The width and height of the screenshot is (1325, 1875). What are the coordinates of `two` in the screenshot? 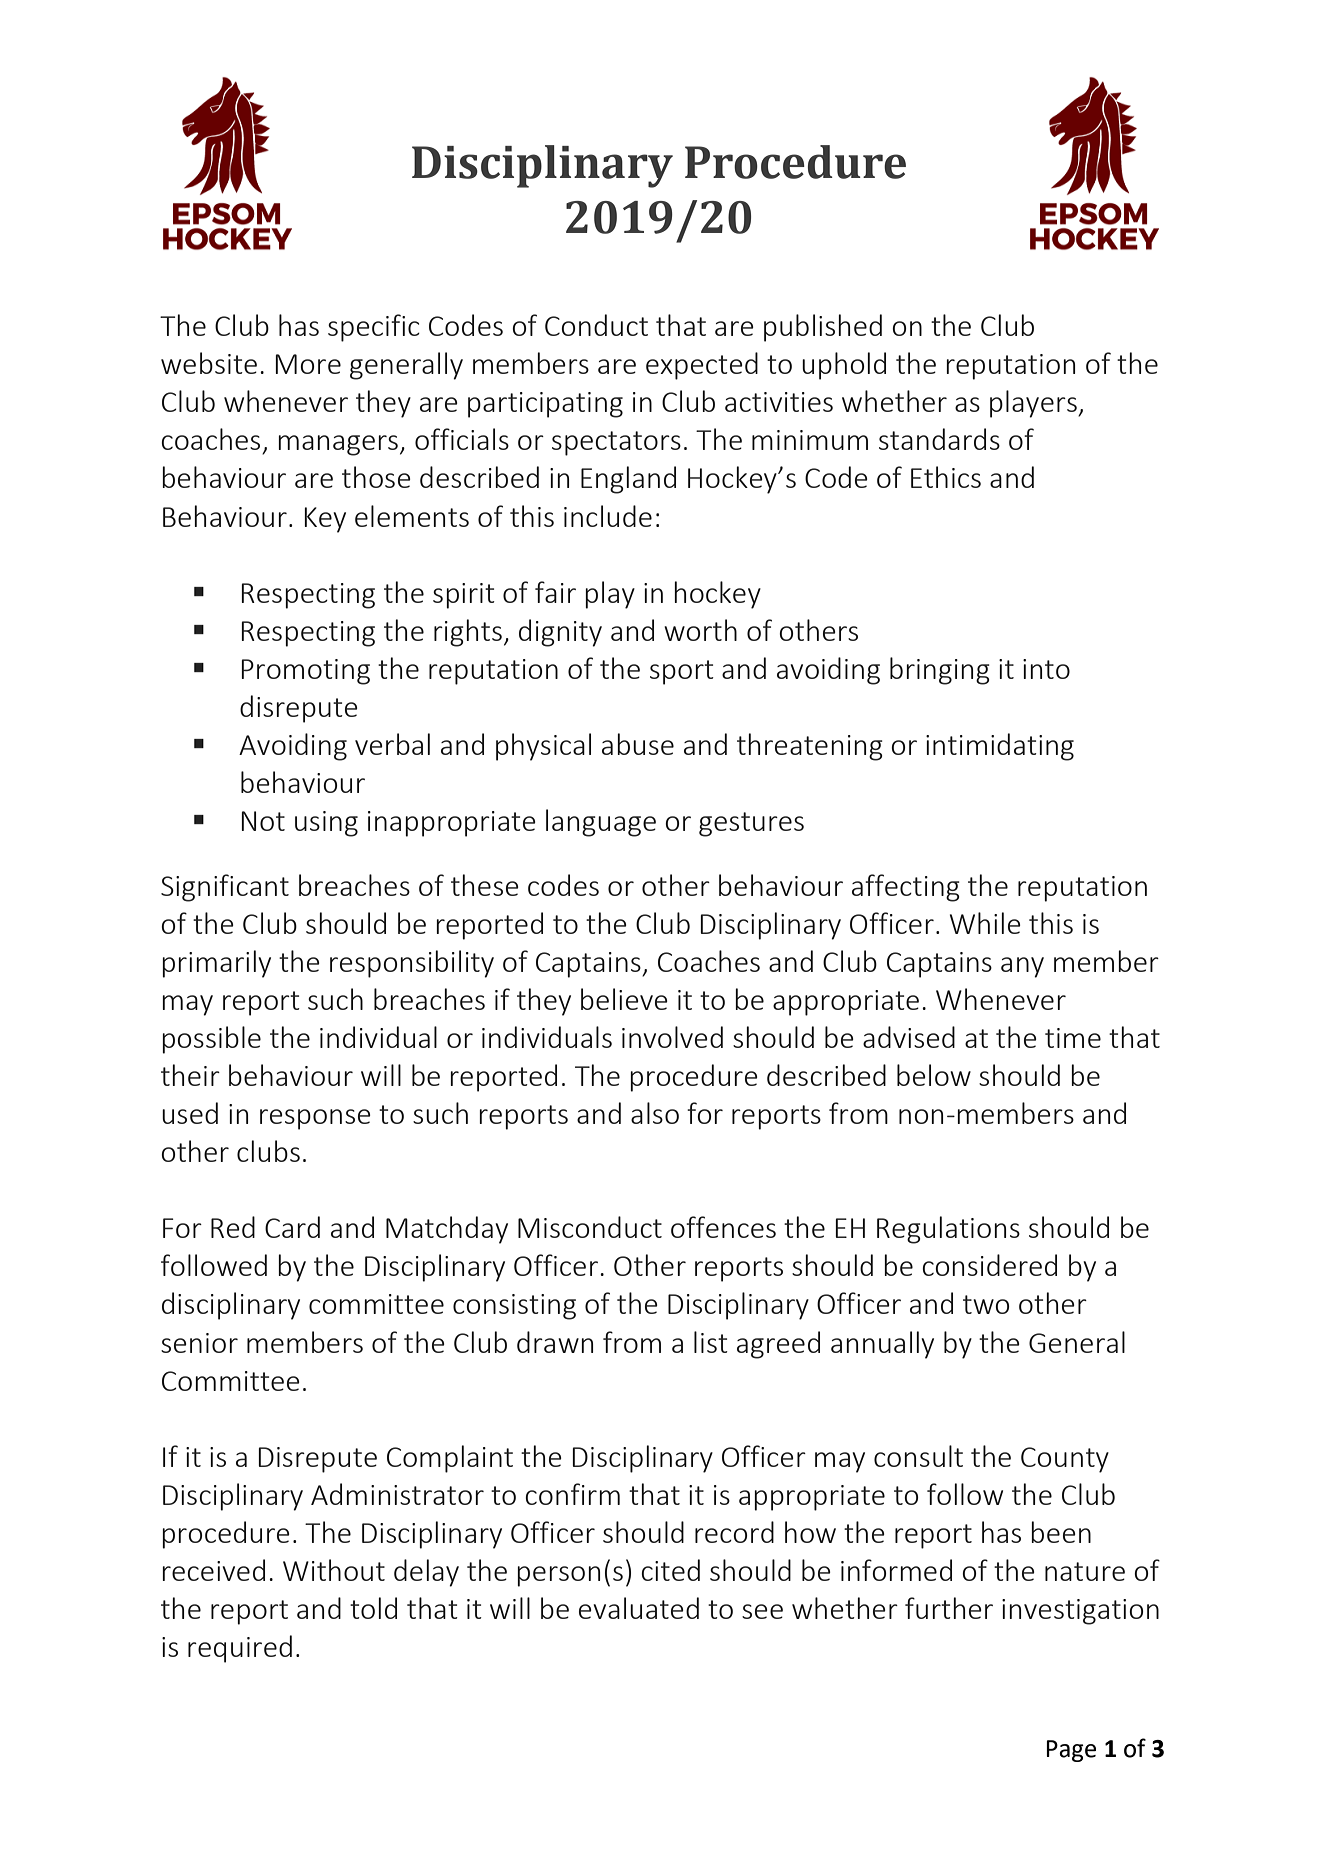 It's located at (986, 1304).
